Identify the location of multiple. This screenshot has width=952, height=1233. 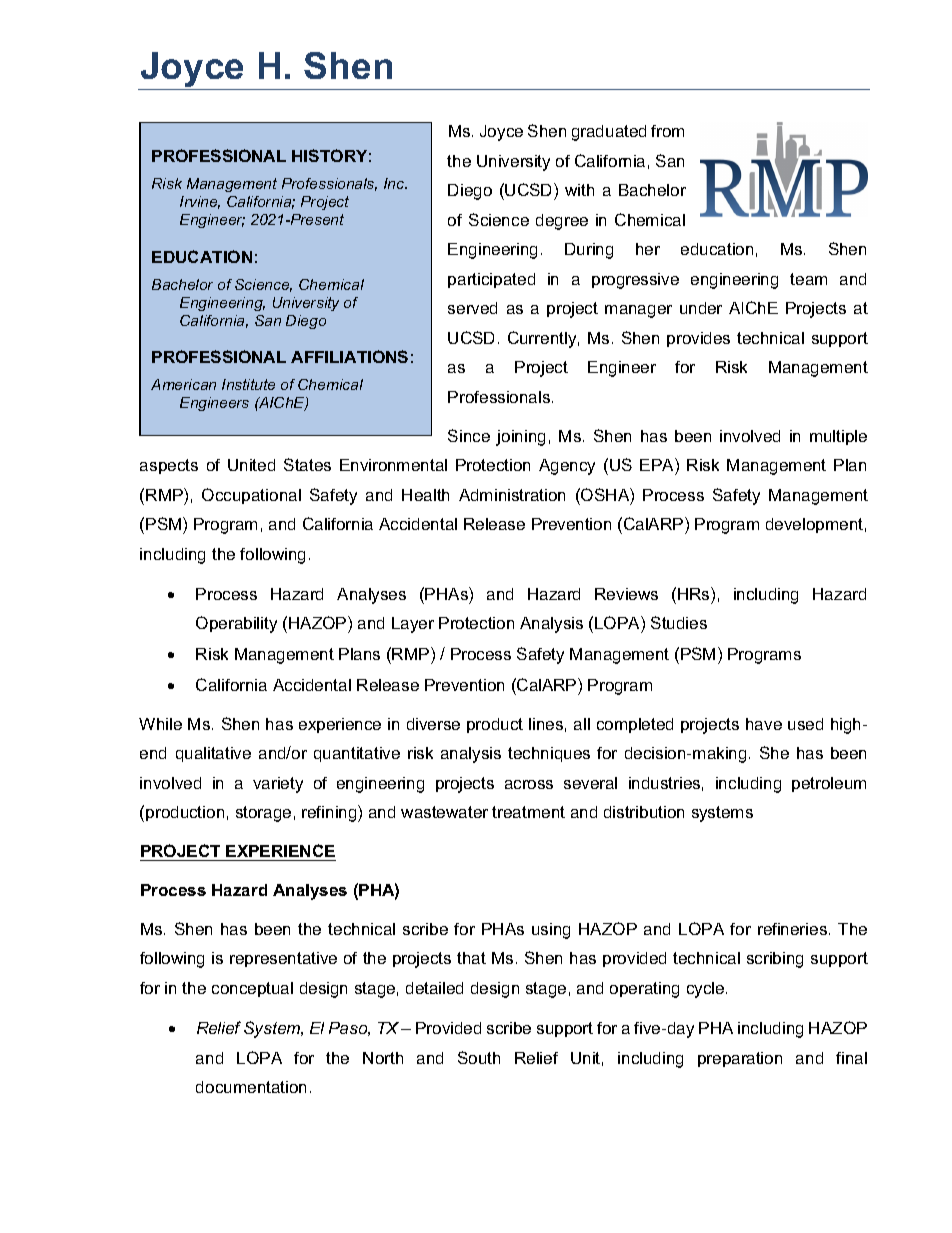
(838, 437).
